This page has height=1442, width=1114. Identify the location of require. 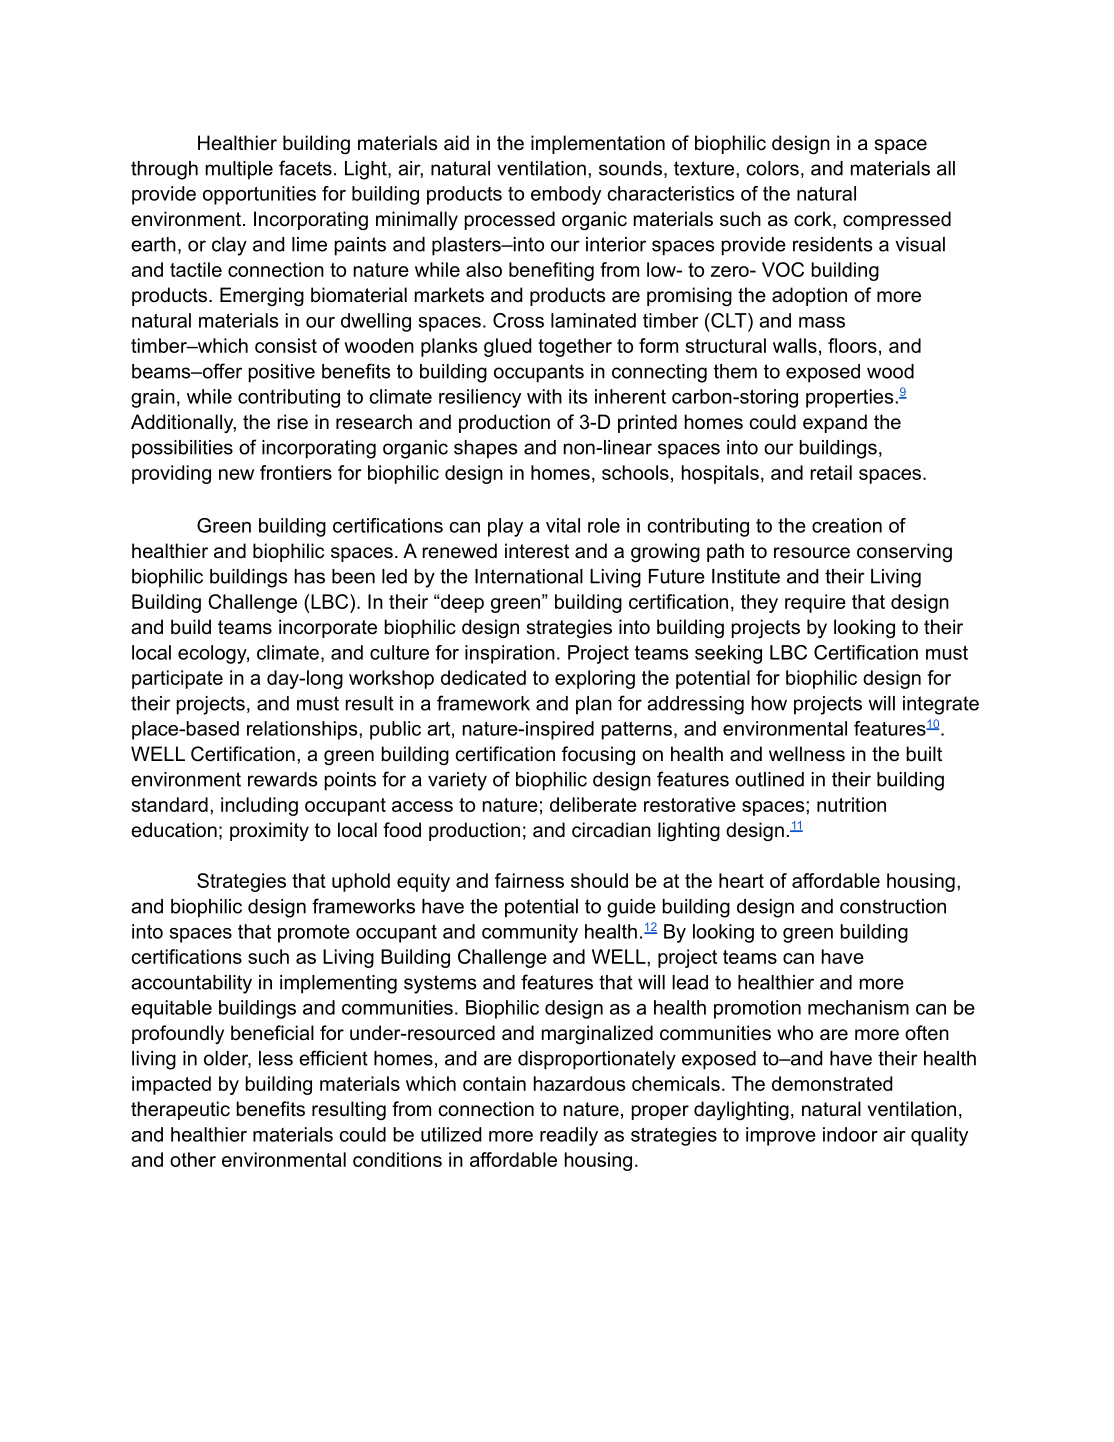
(815, 603).
